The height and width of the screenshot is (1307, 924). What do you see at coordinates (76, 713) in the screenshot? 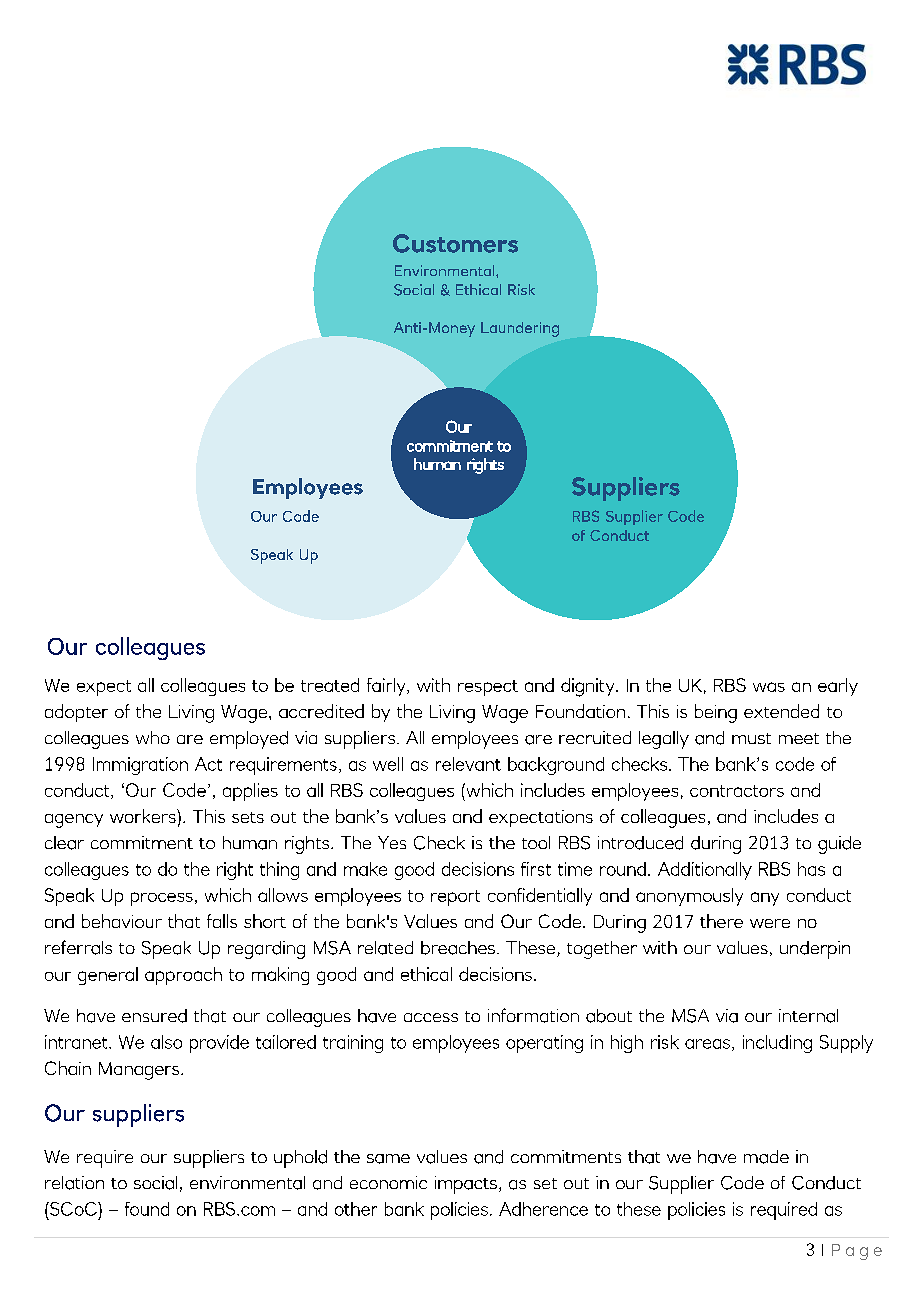
I see `adopter` at bounding box center [76, 713].
